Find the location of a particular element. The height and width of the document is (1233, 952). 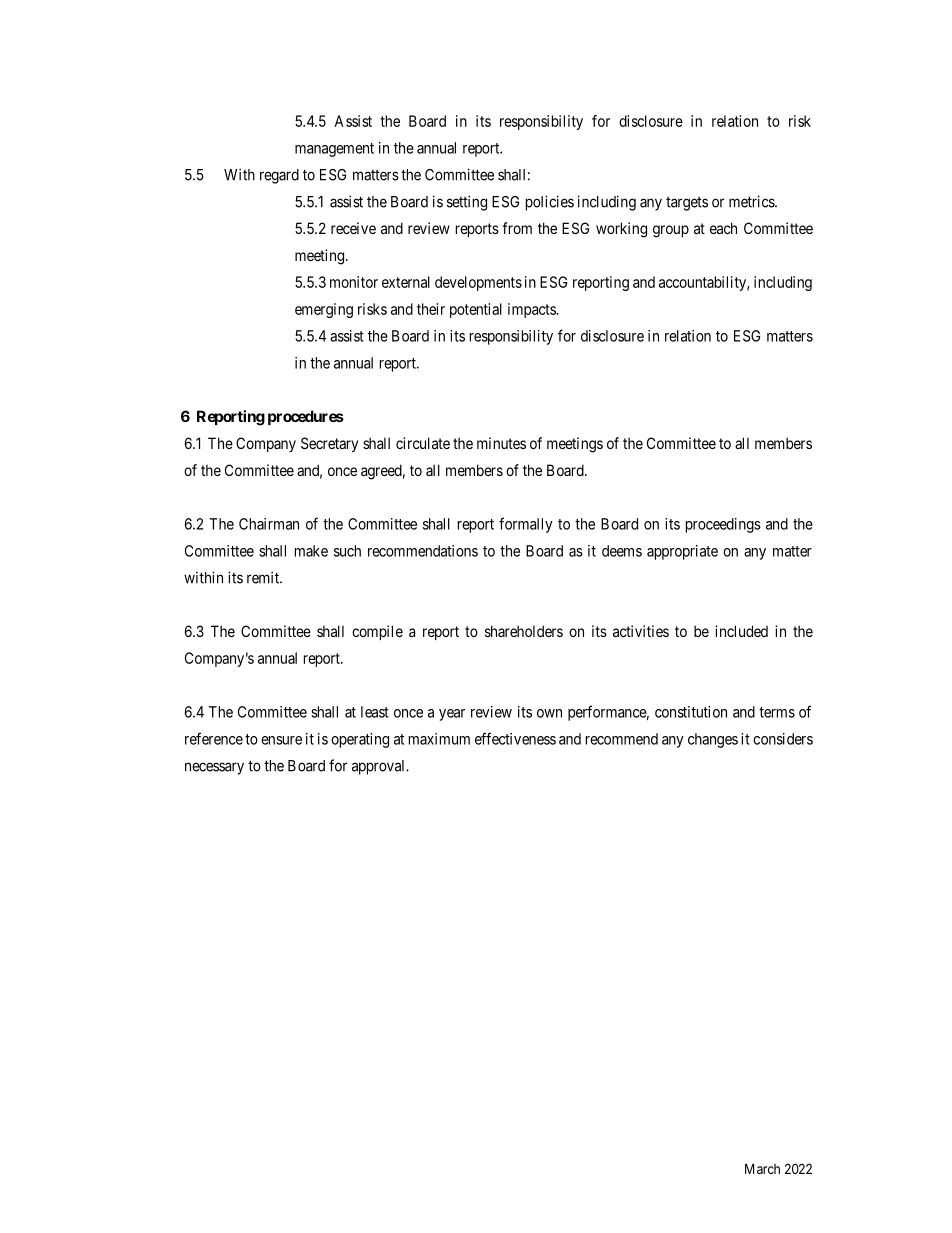

minutes is located at coordinates (501, 443).
